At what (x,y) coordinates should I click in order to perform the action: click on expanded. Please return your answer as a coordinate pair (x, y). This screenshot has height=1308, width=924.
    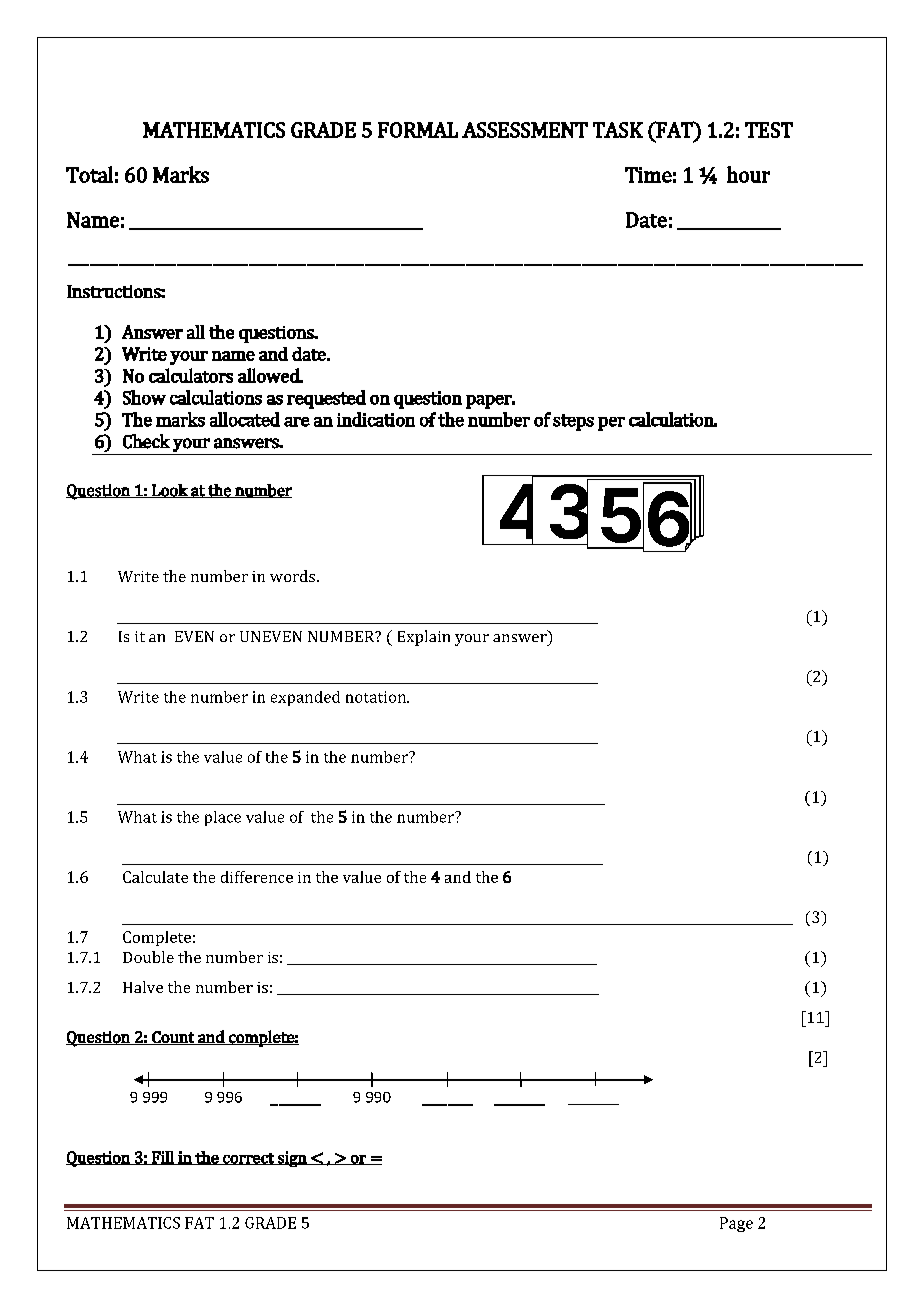
    Looking at the image, I should click on (305, 698).
